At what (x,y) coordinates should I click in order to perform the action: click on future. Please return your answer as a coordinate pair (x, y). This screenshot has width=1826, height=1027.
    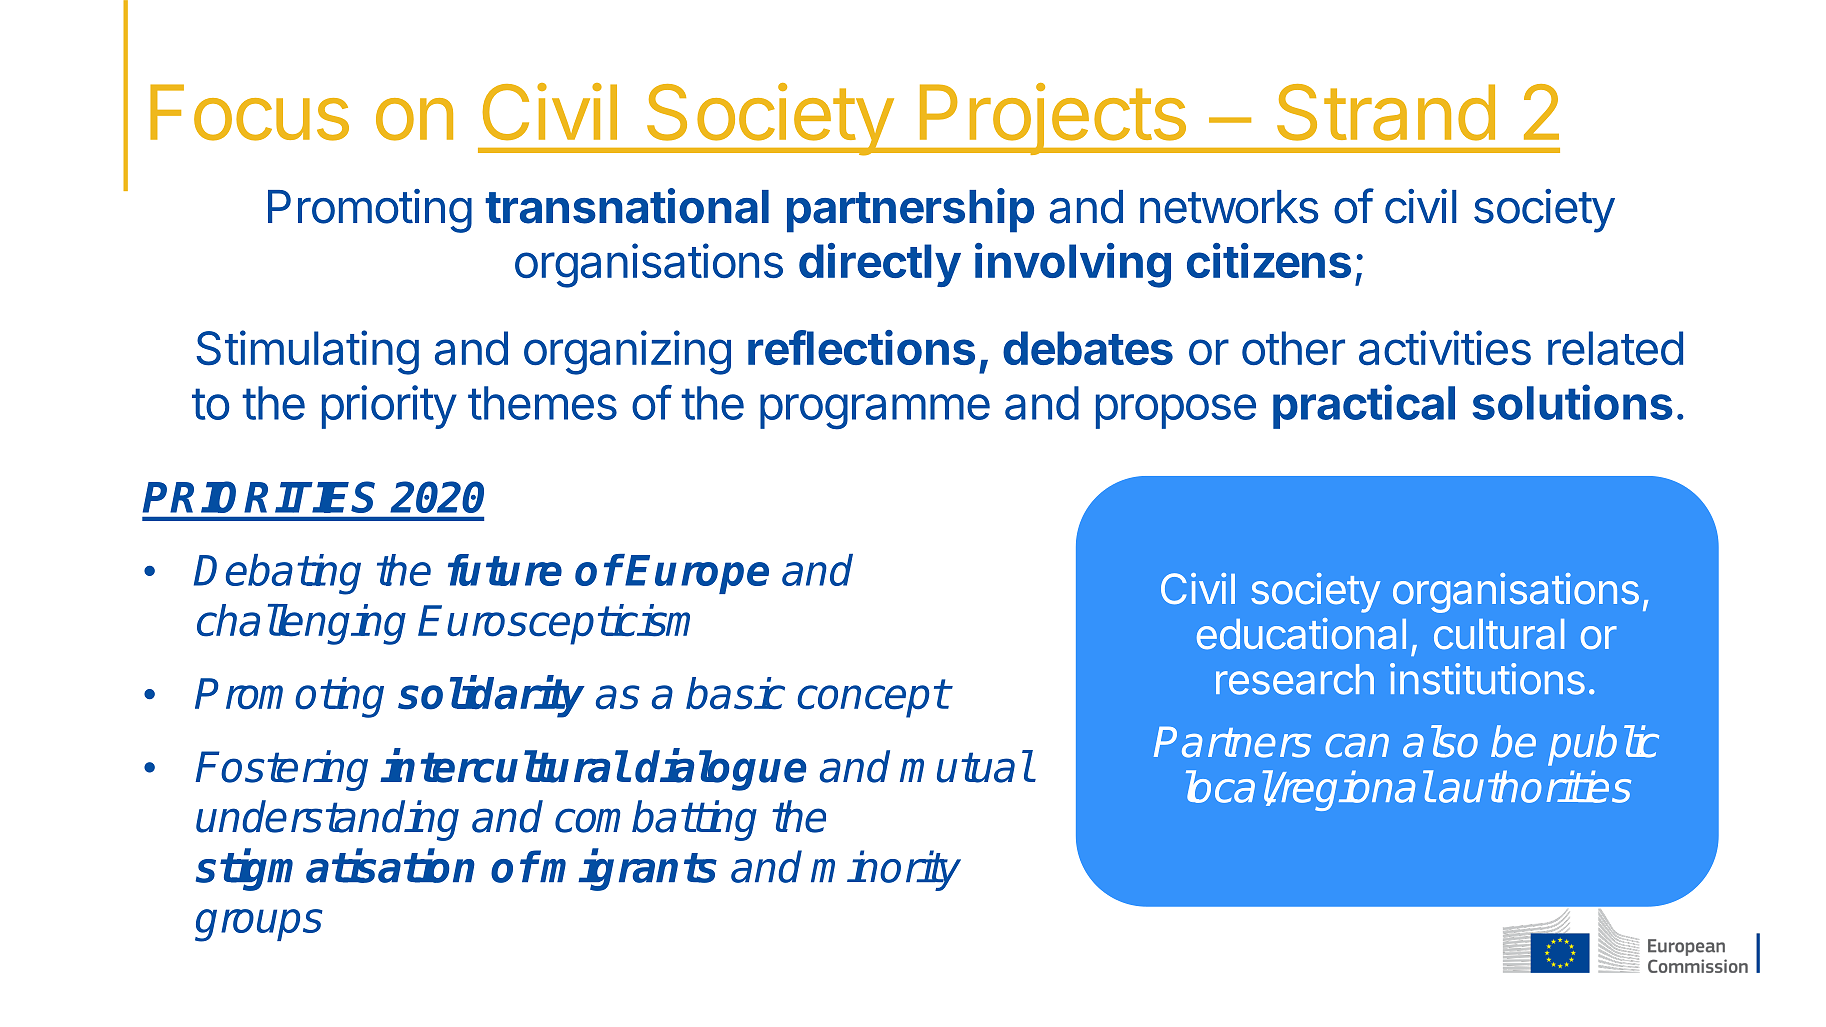
    Looking at the image, I should click on (505, 570).
